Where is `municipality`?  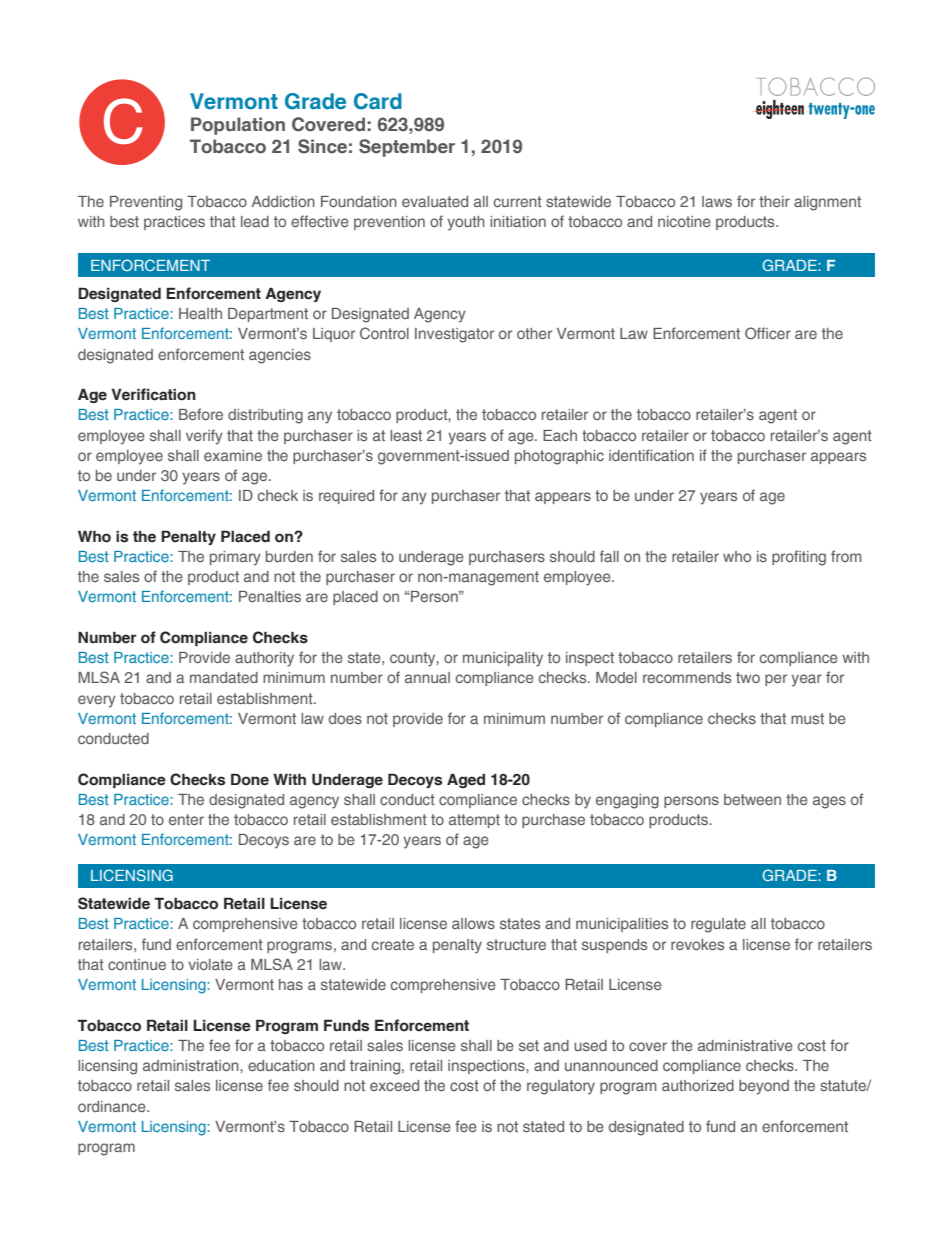 municipality is located at coordinates (503, 659).
